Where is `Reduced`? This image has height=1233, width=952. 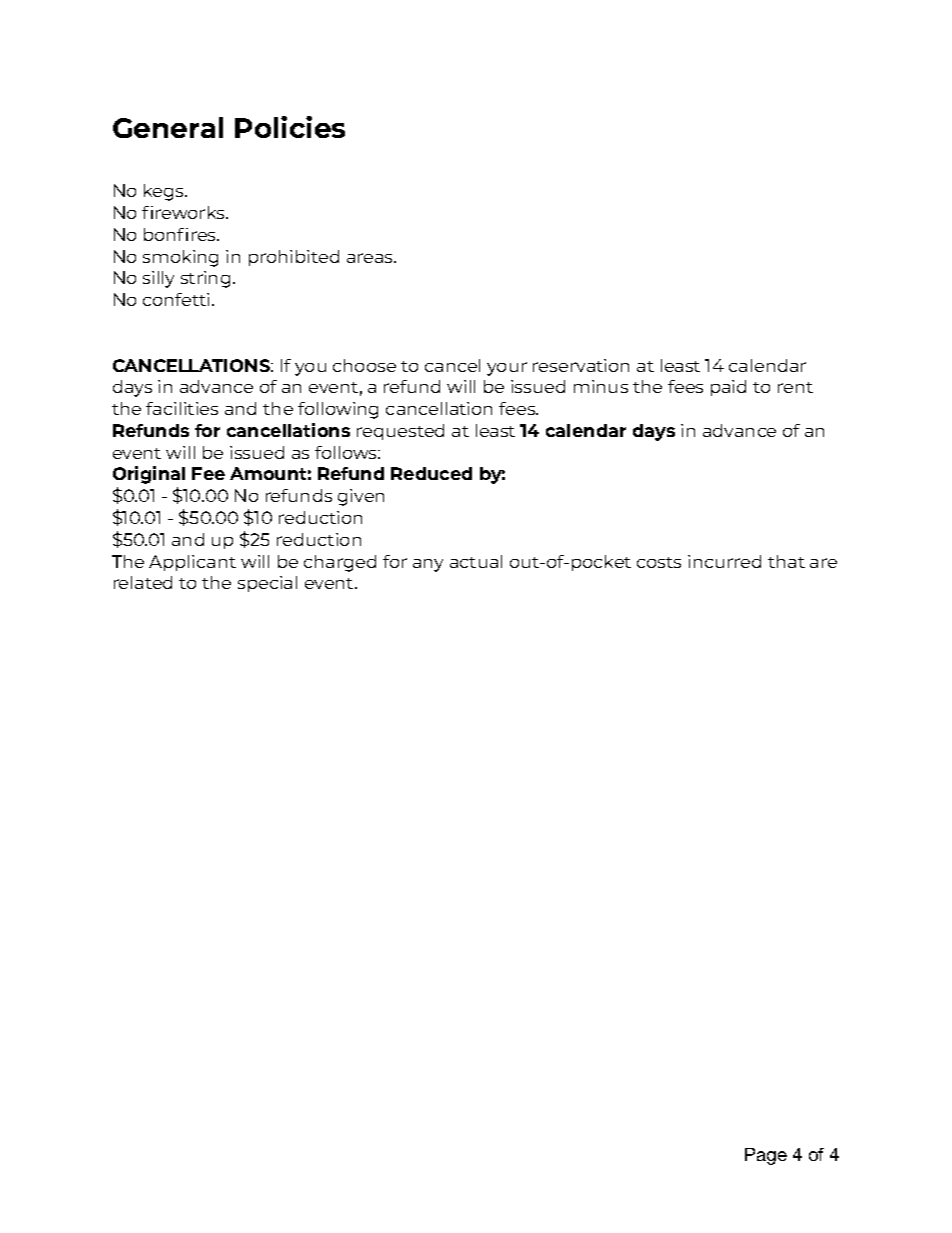
Reduced is located at coordinates (431, 473).
